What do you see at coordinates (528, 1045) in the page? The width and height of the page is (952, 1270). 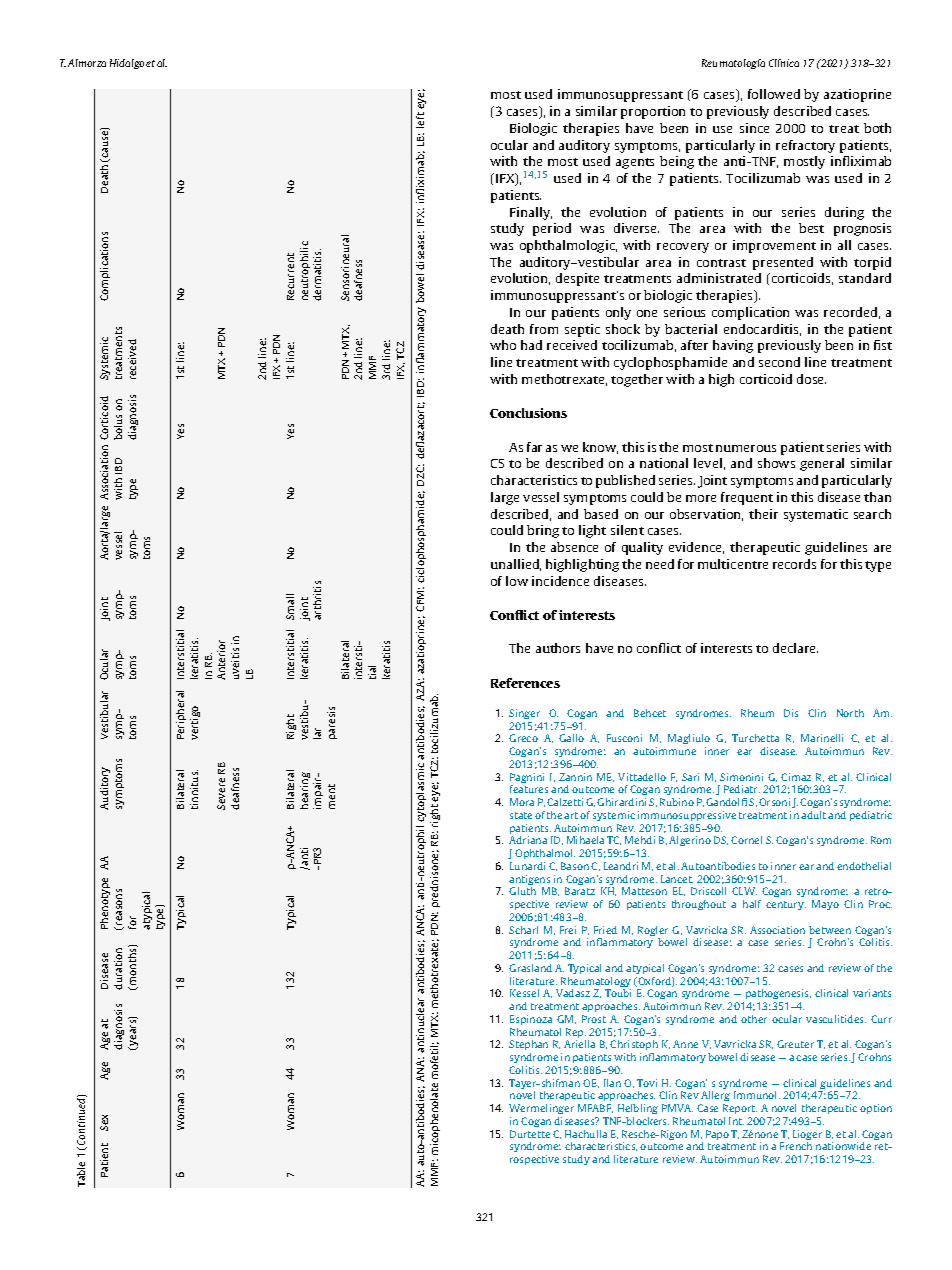 I see `Stephan` at bounding box center [528, 1045].
